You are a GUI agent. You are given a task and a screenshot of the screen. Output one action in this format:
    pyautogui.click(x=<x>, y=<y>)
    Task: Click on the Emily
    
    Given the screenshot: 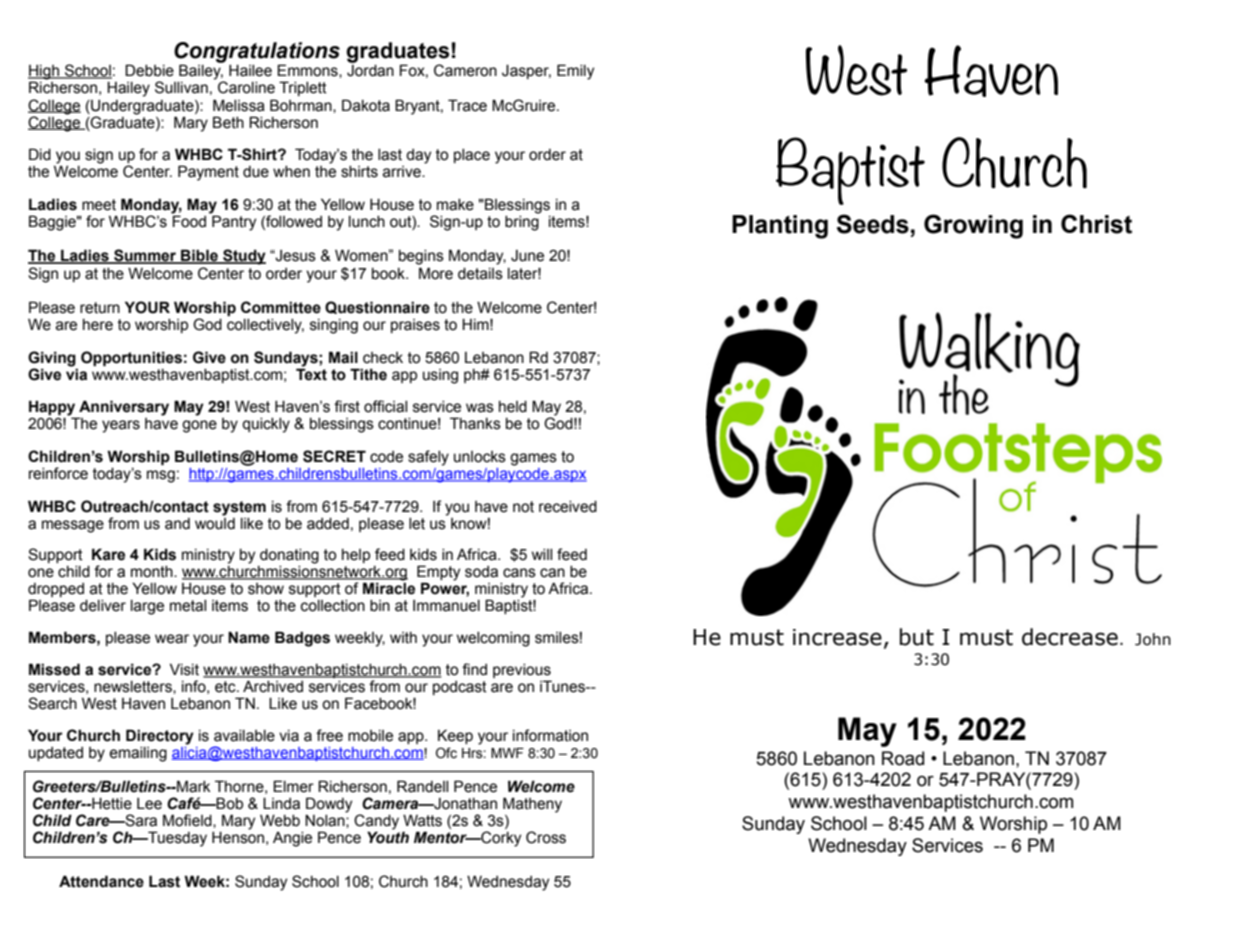 What is the action you would take?
    pyautogui.click(x=575, y=72)
